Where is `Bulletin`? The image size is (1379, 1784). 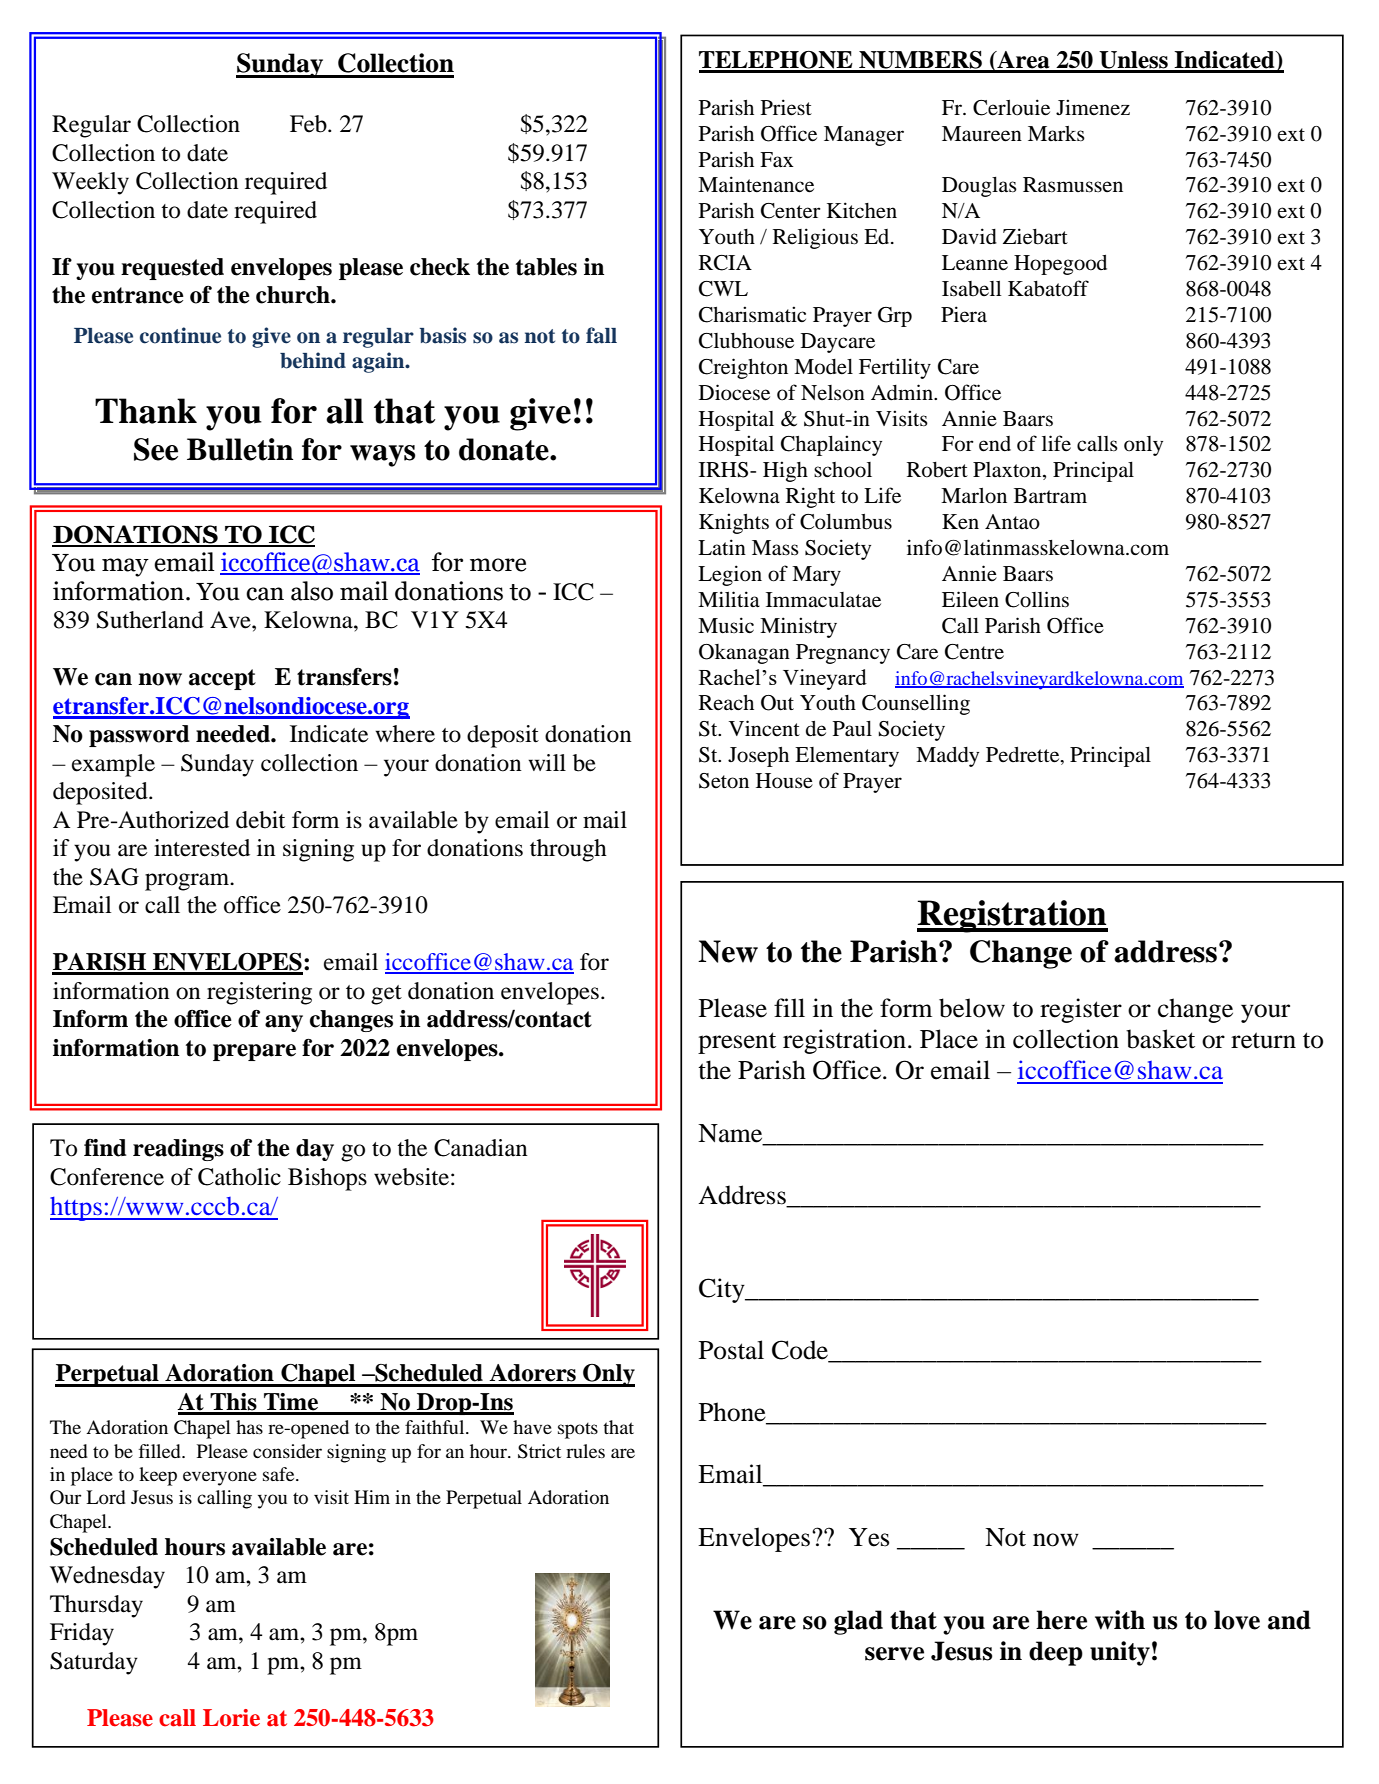 Bulletin is located at coordinates (240, 449).
